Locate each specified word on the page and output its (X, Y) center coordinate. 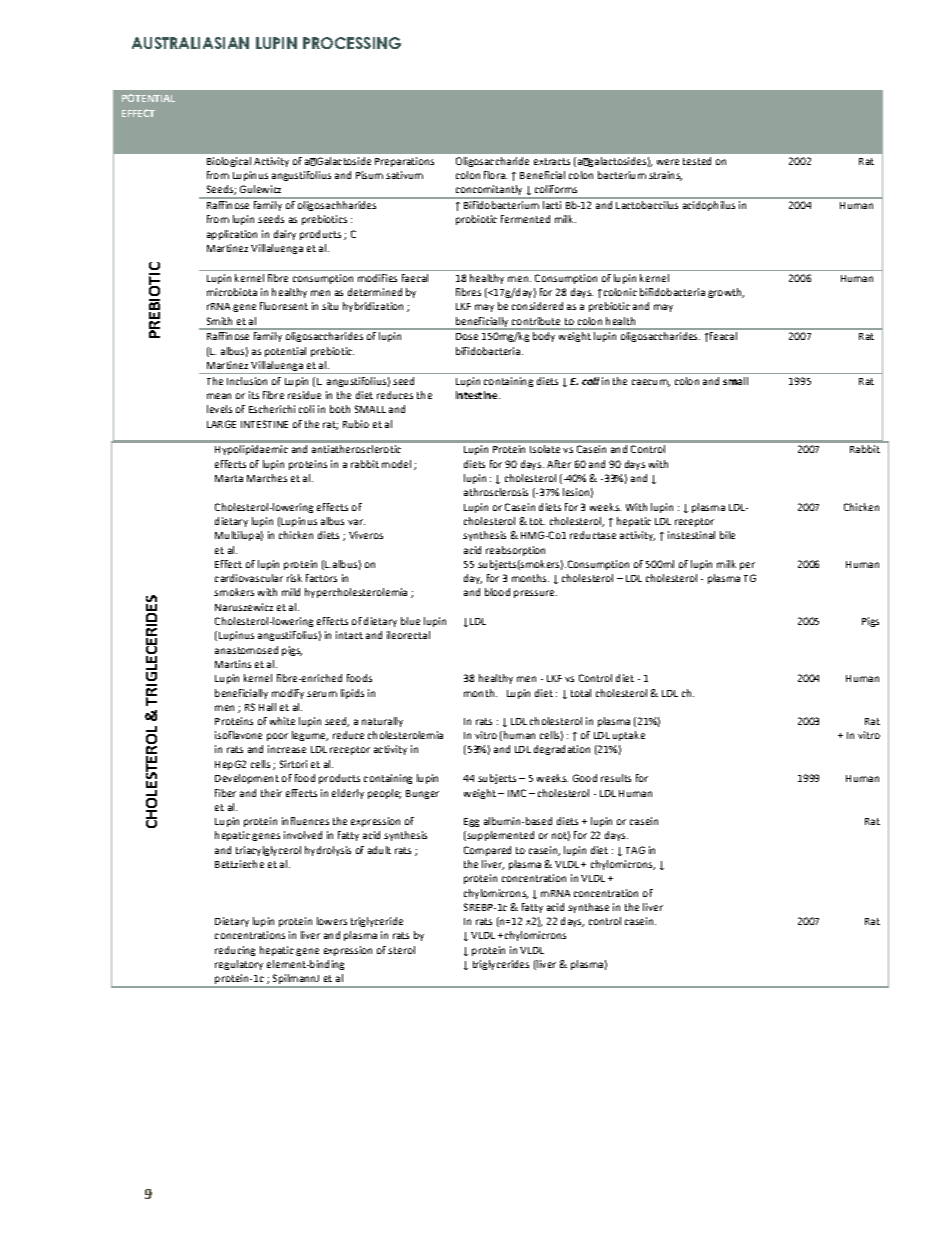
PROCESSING (352, 43)
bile (727, 535)
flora (495, 175)
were (668, 162)
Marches (267, 478)
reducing (235, 951)
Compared (487, 851)
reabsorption (515, 551)
